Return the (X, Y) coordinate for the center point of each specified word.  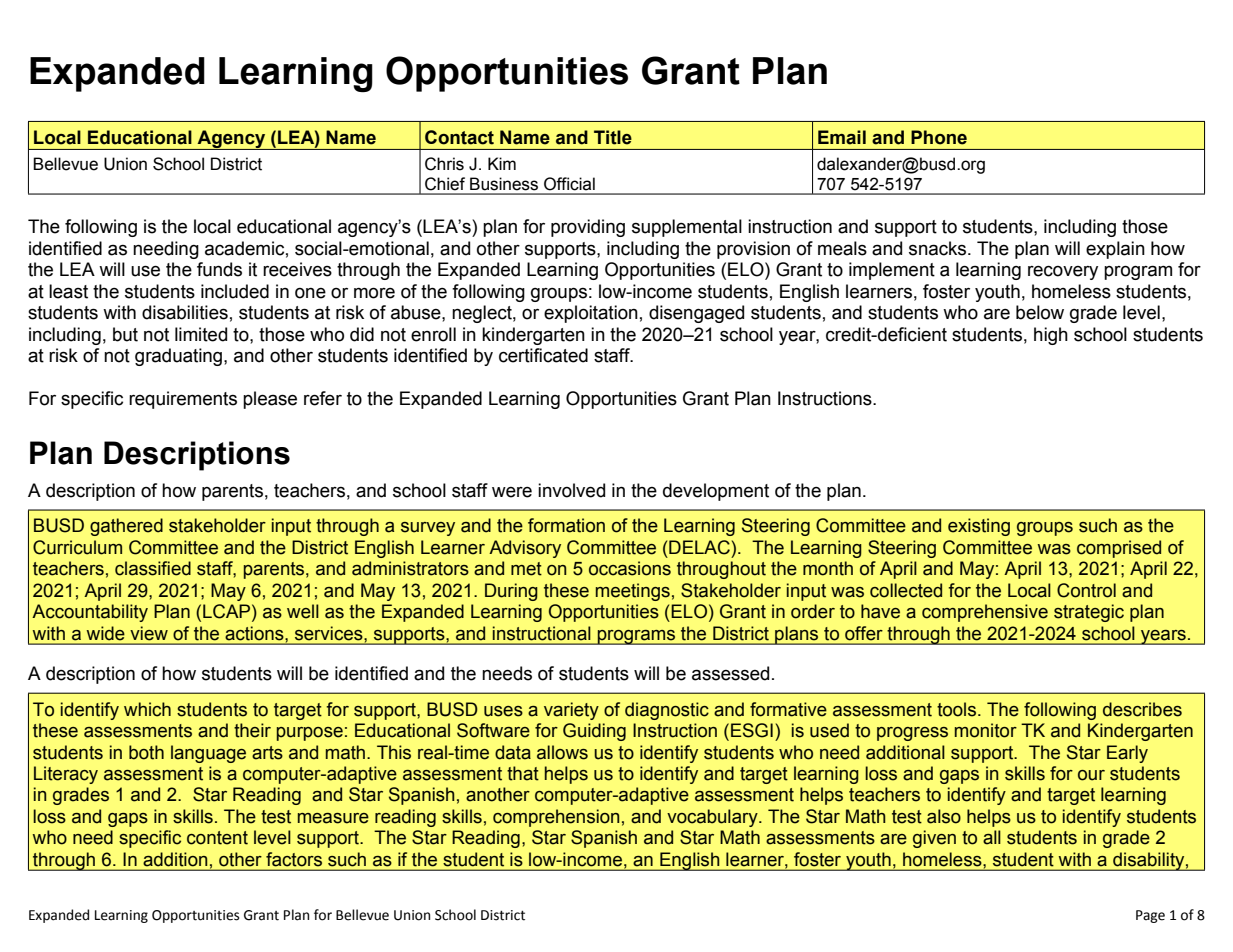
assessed (730, 673)
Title (613, 137)
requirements (183, 400)
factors (294, 859)
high (1051, 336)
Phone (939, 137)
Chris (444, 164)
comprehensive (985, 613)
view (149, 633)
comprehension (556, 818)
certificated (543, 355)
